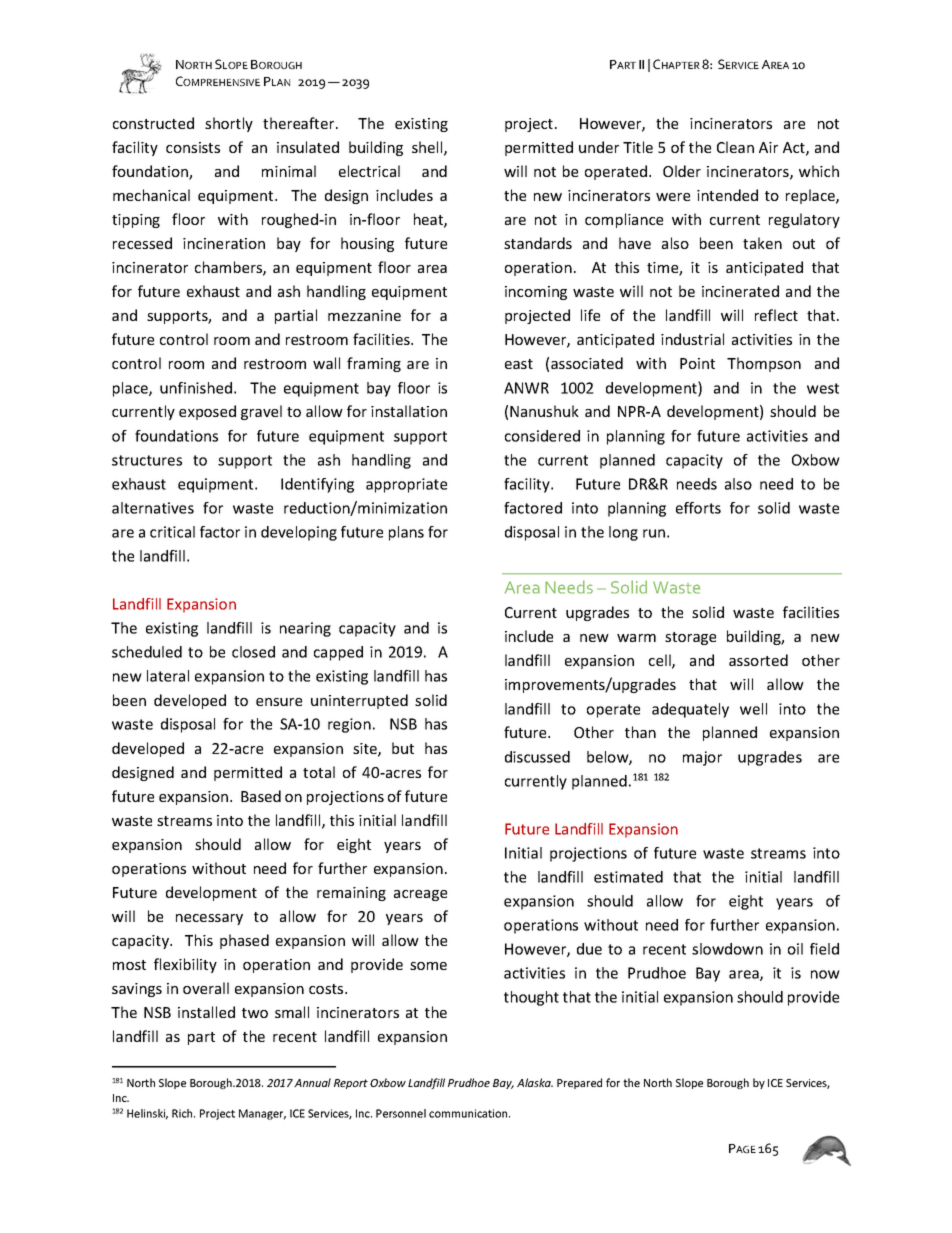  What do you see at coordinates (698, 508) in the image?
I see `efforts` at bounding box center [698, 508].
